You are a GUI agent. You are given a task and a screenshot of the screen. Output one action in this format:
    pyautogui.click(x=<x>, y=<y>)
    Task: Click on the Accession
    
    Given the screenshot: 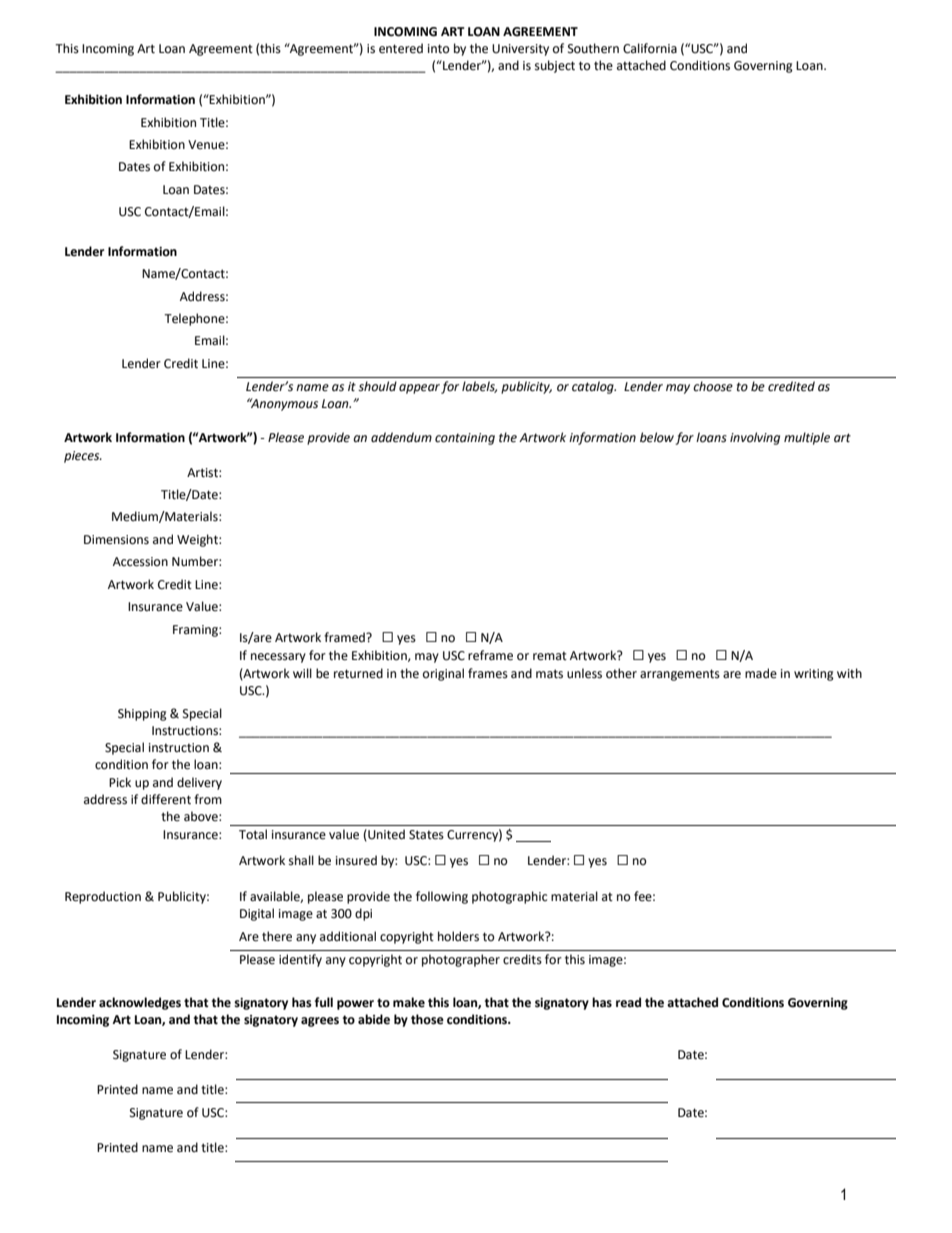 What is the action you would take?
    pyautogui.click(x=140, y=562)
